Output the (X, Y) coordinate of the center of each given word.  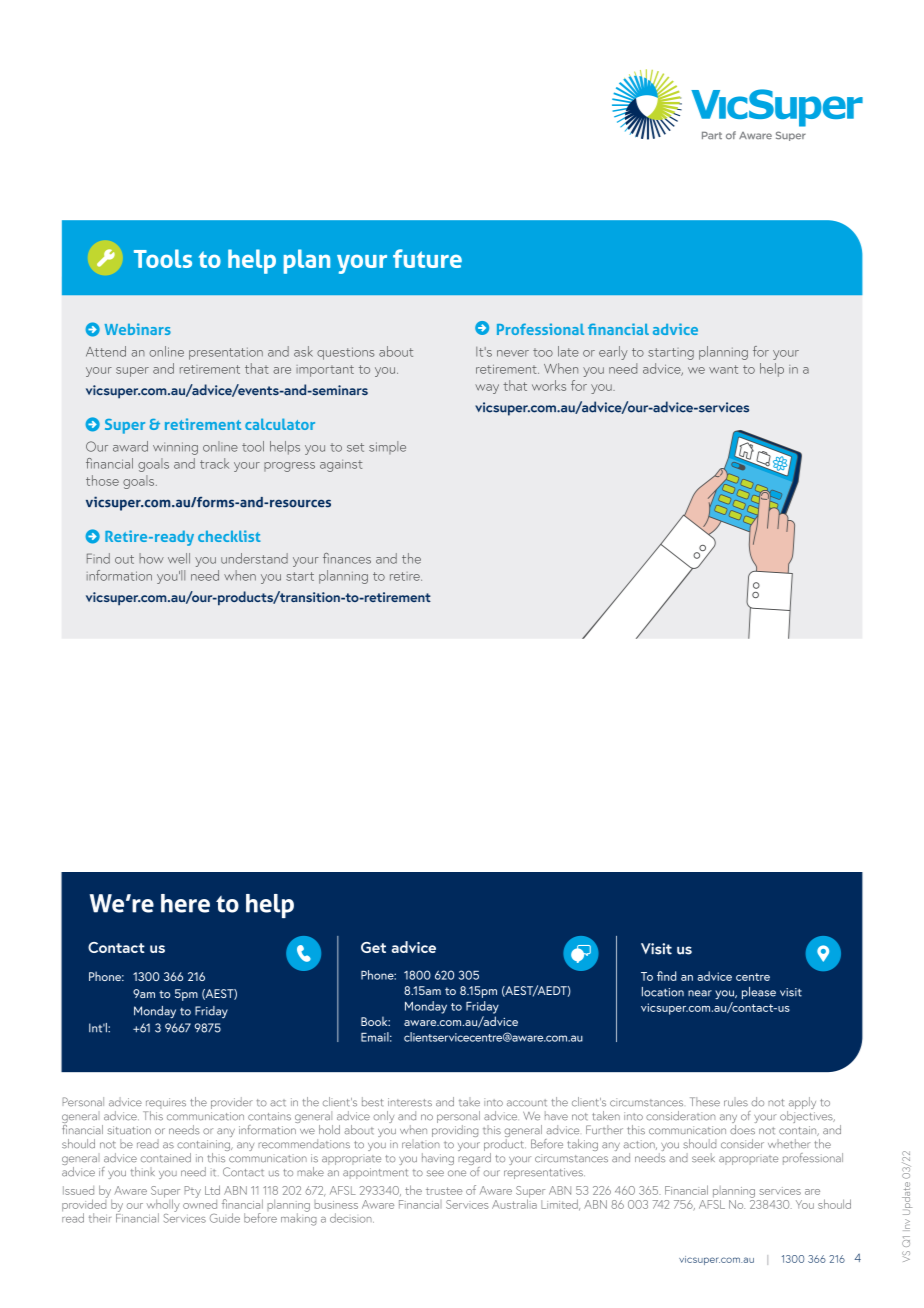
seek (703, 1158)
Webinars (138, 329)
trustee (444, 1191)
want (723, 369)
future (427, 258)
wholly (163, 1205)
